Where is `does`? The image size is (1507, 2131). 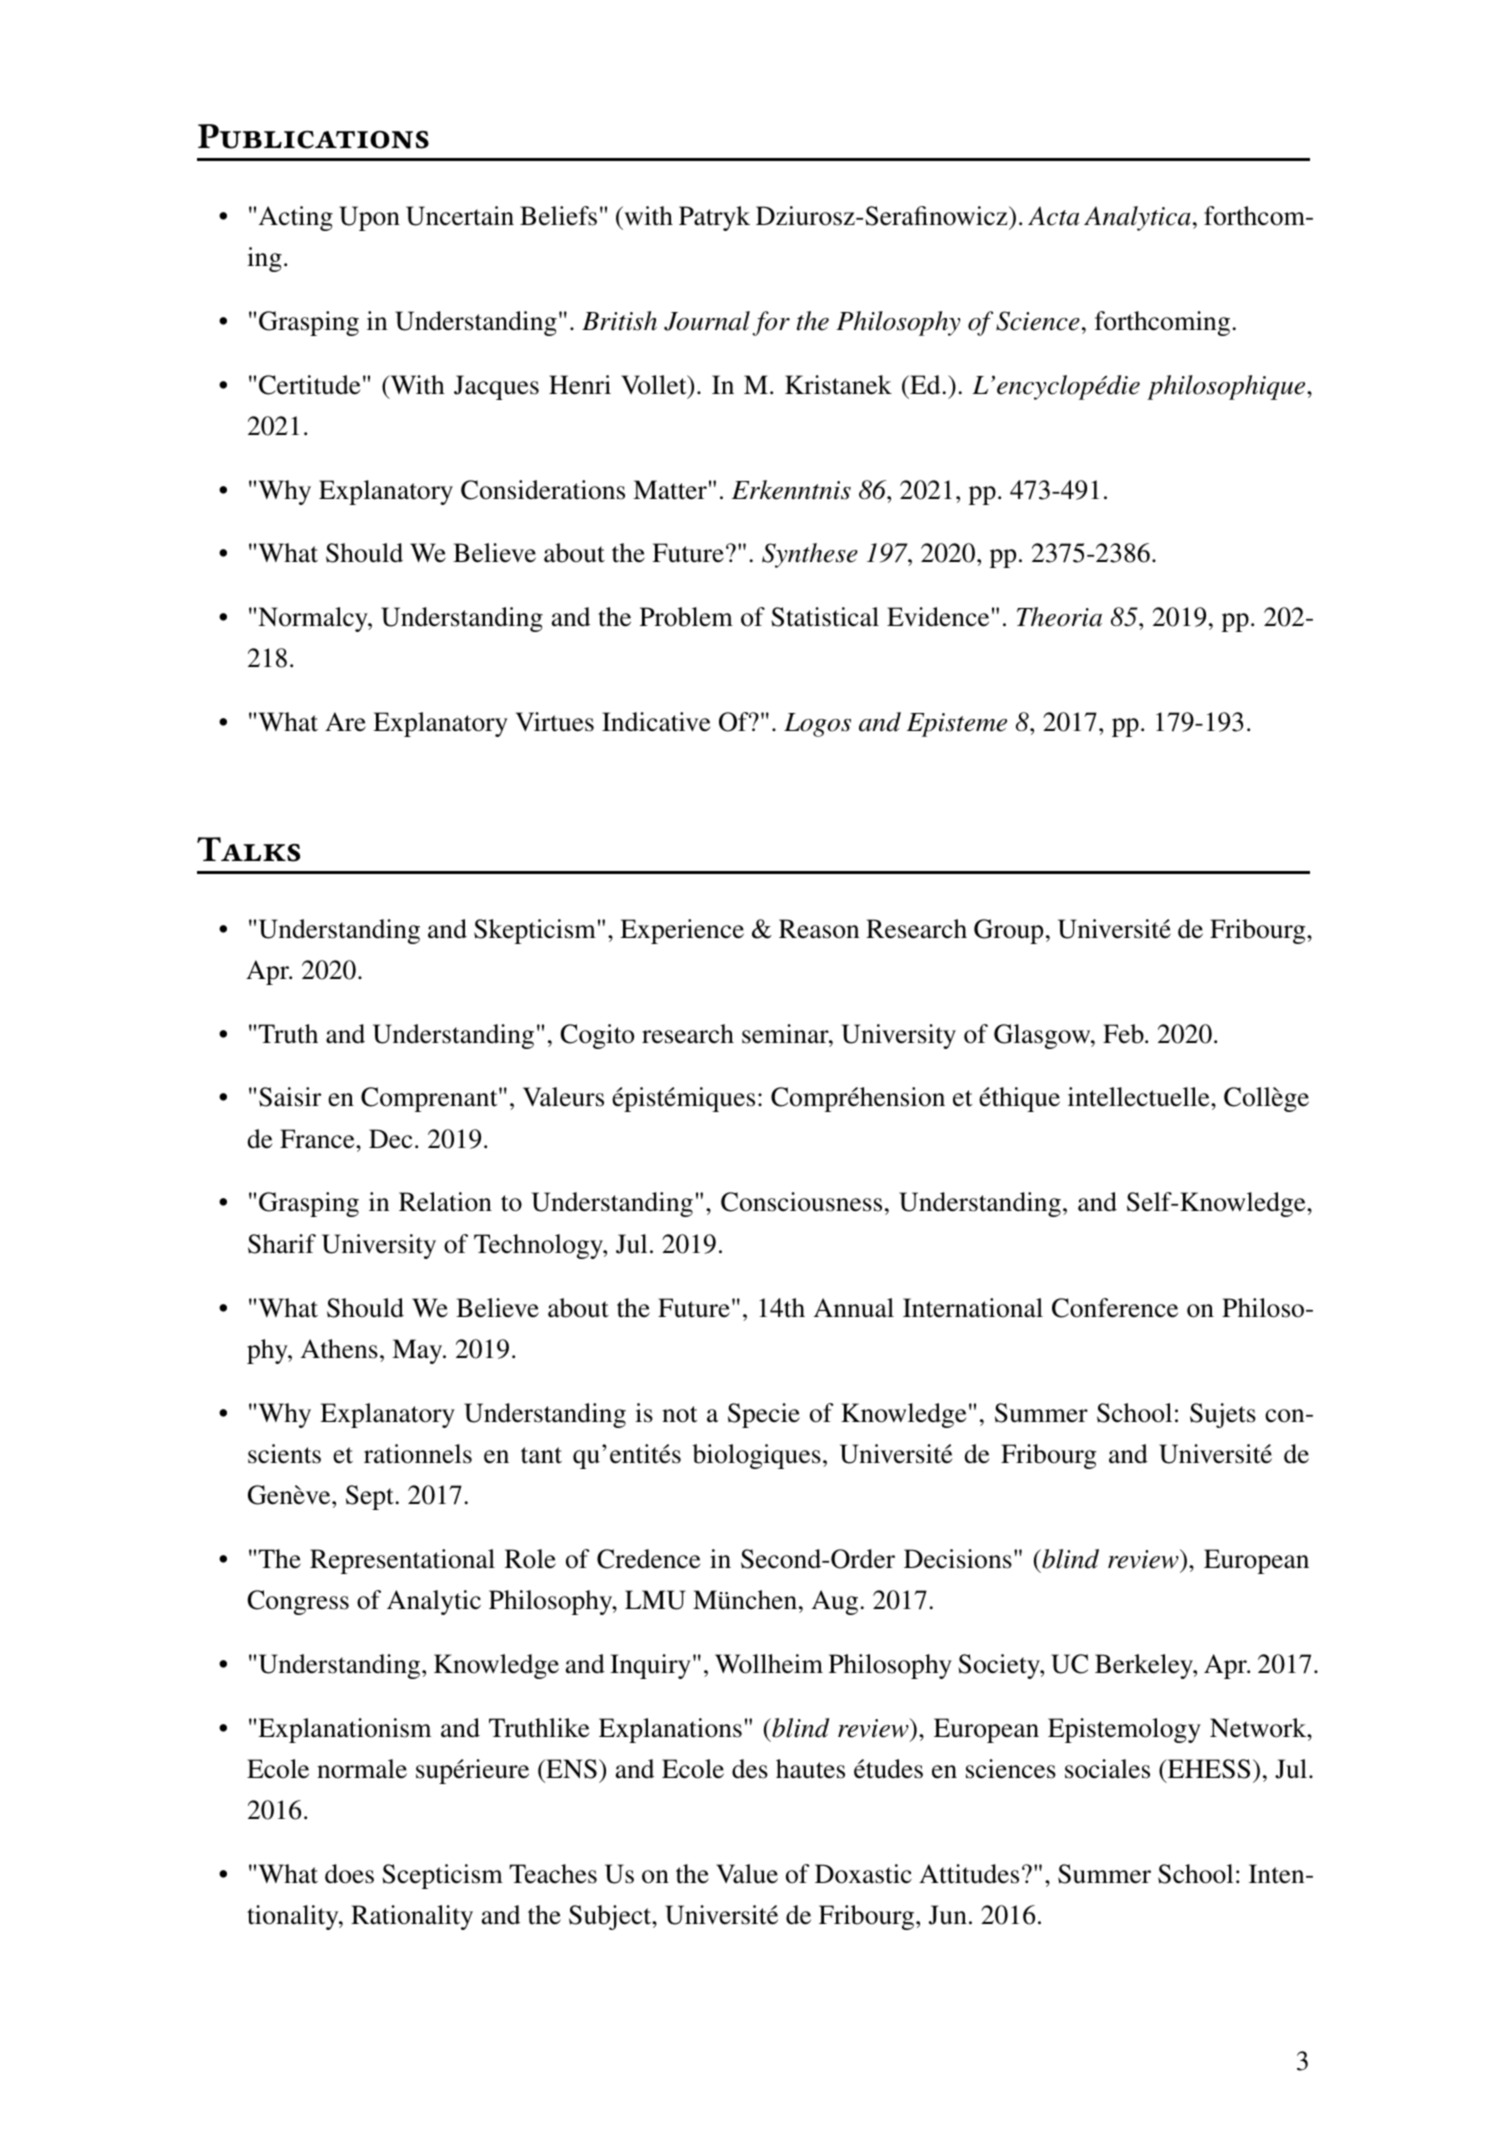
does is located at coordinates (349, 1874).
